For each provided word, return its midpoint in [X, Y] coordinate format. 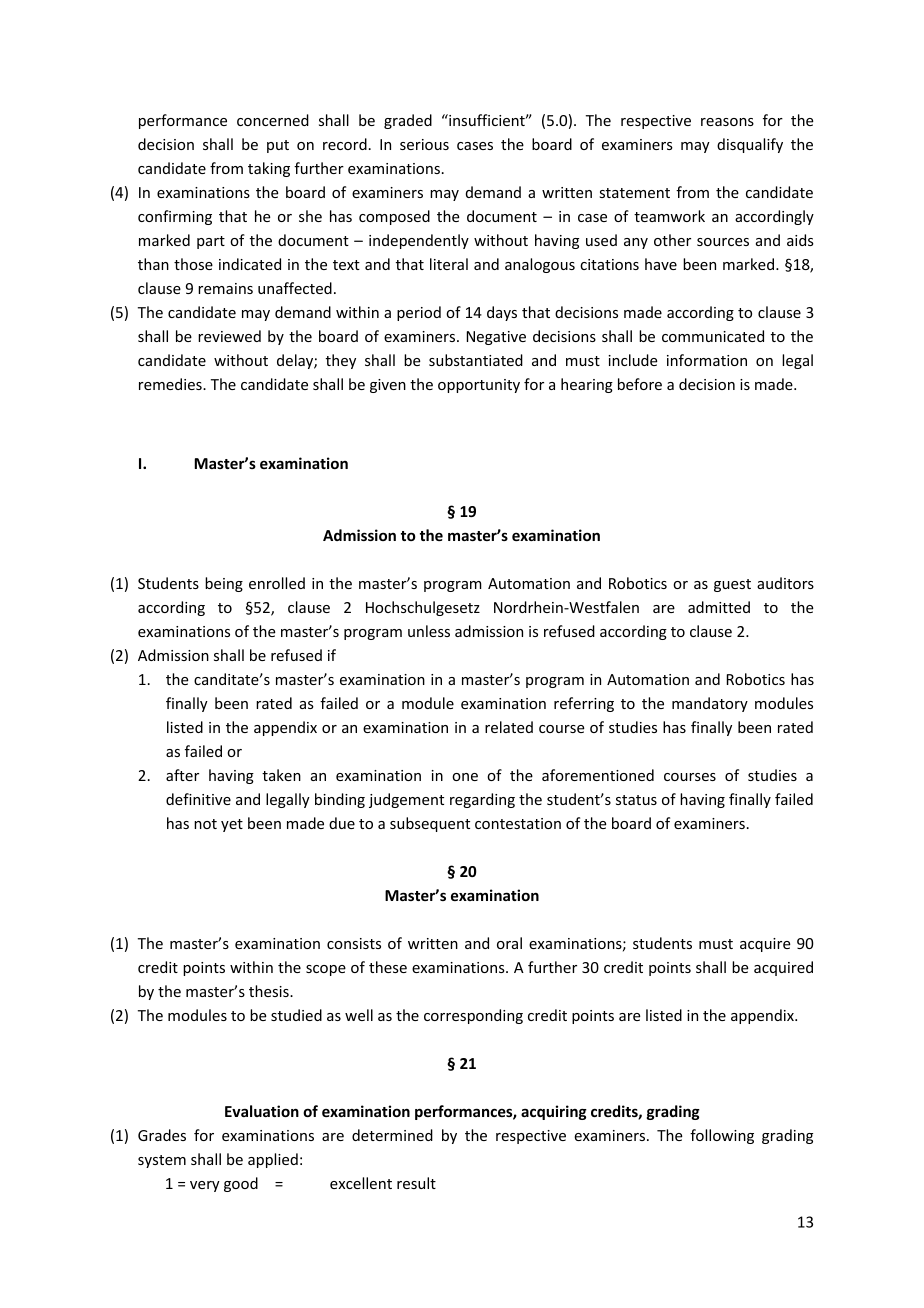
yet [232, 825]
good [241, 1184]
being [224, 584]
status [636, 800]
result [416, 1183]
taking [269, 169]
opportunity [479, 386]
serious [424, 144]
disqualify [750, 145]
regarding [482, 800]
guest [732, 585]
